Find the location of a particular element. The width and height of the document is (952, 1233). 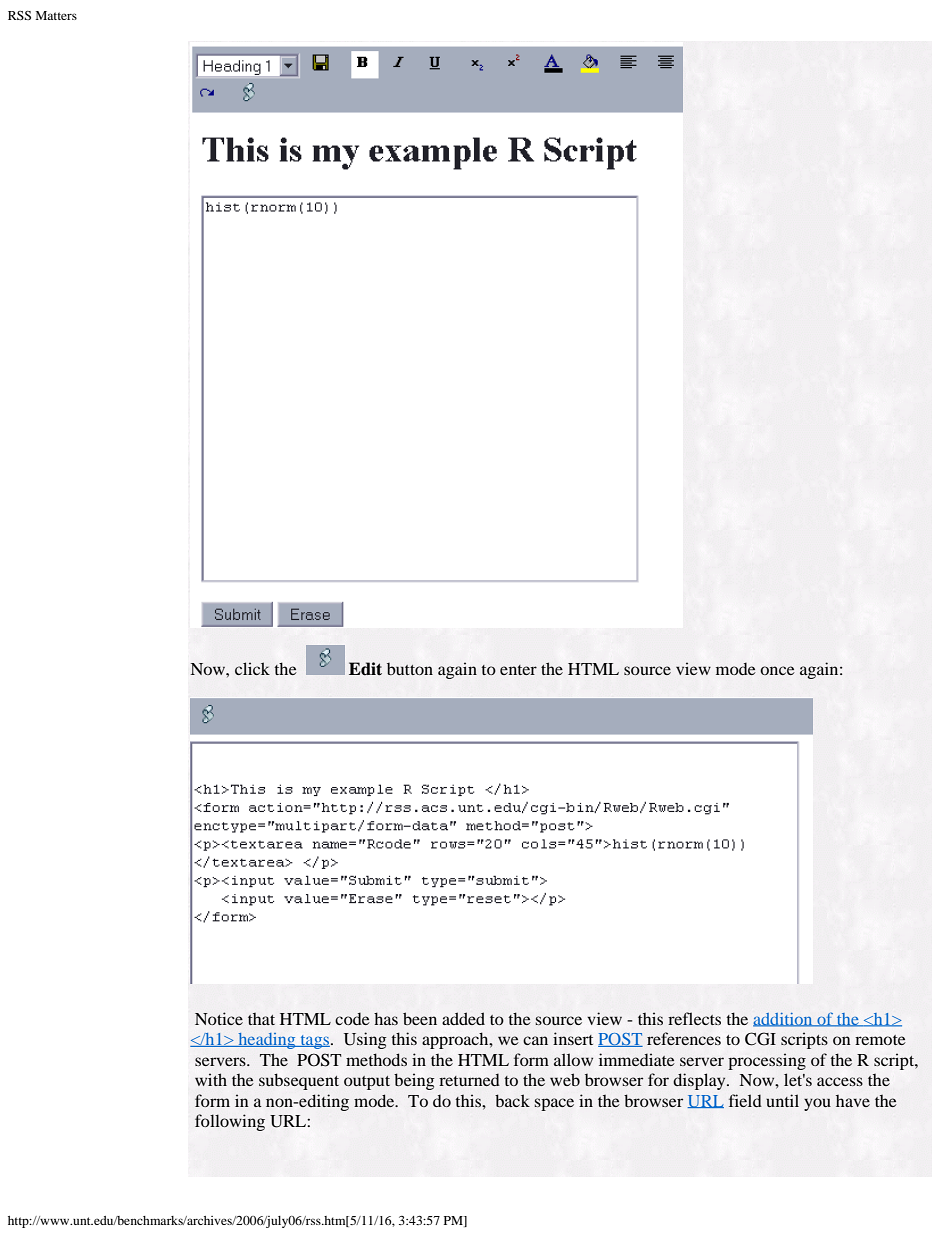

once is located at coordinates (777, 670).
